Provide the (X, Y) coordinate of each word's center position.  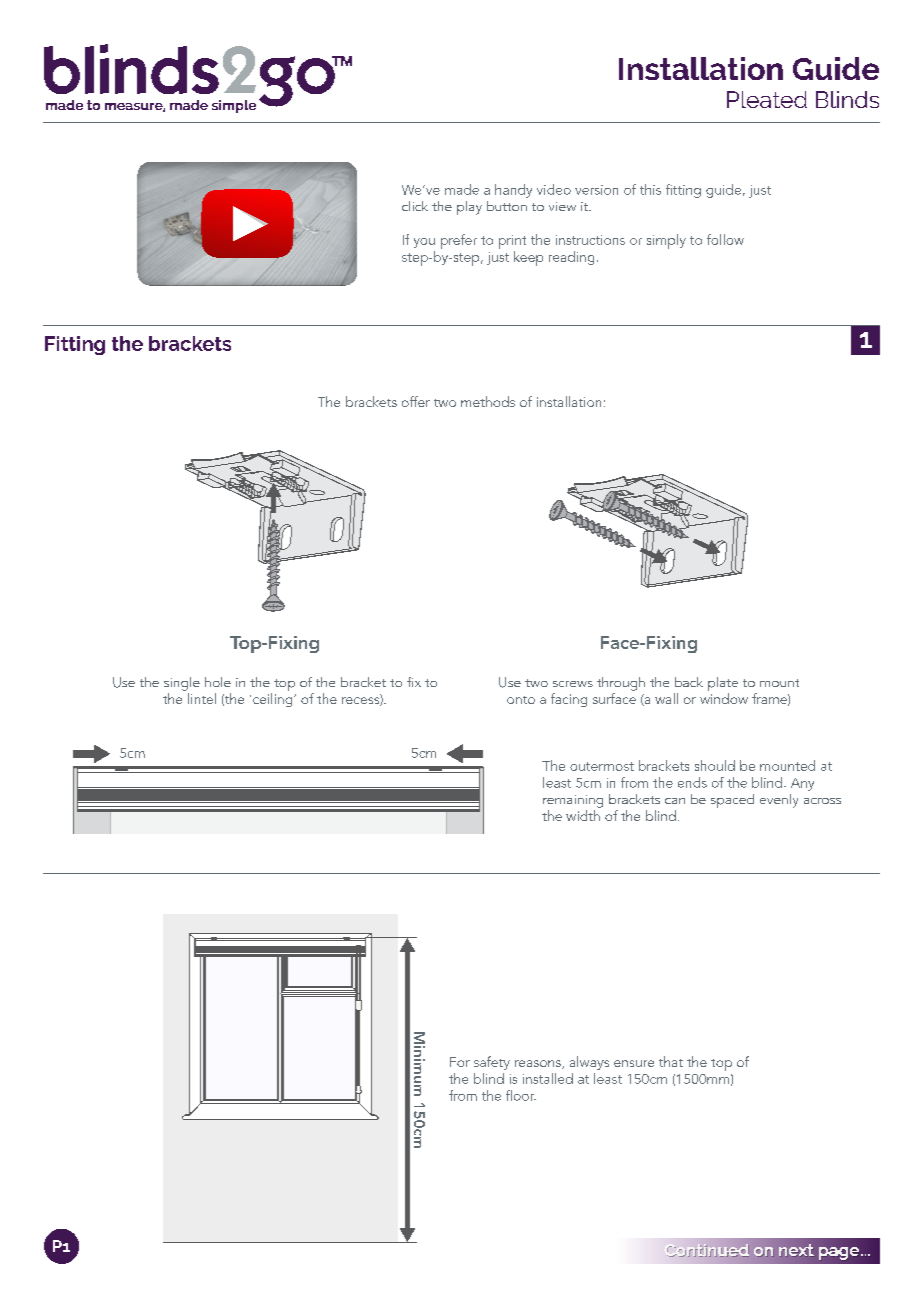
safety (492, 1063)
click (415, 206)
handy (513, 191)
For (460, 1062)
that (671, 1061)
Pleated (767, 99)
